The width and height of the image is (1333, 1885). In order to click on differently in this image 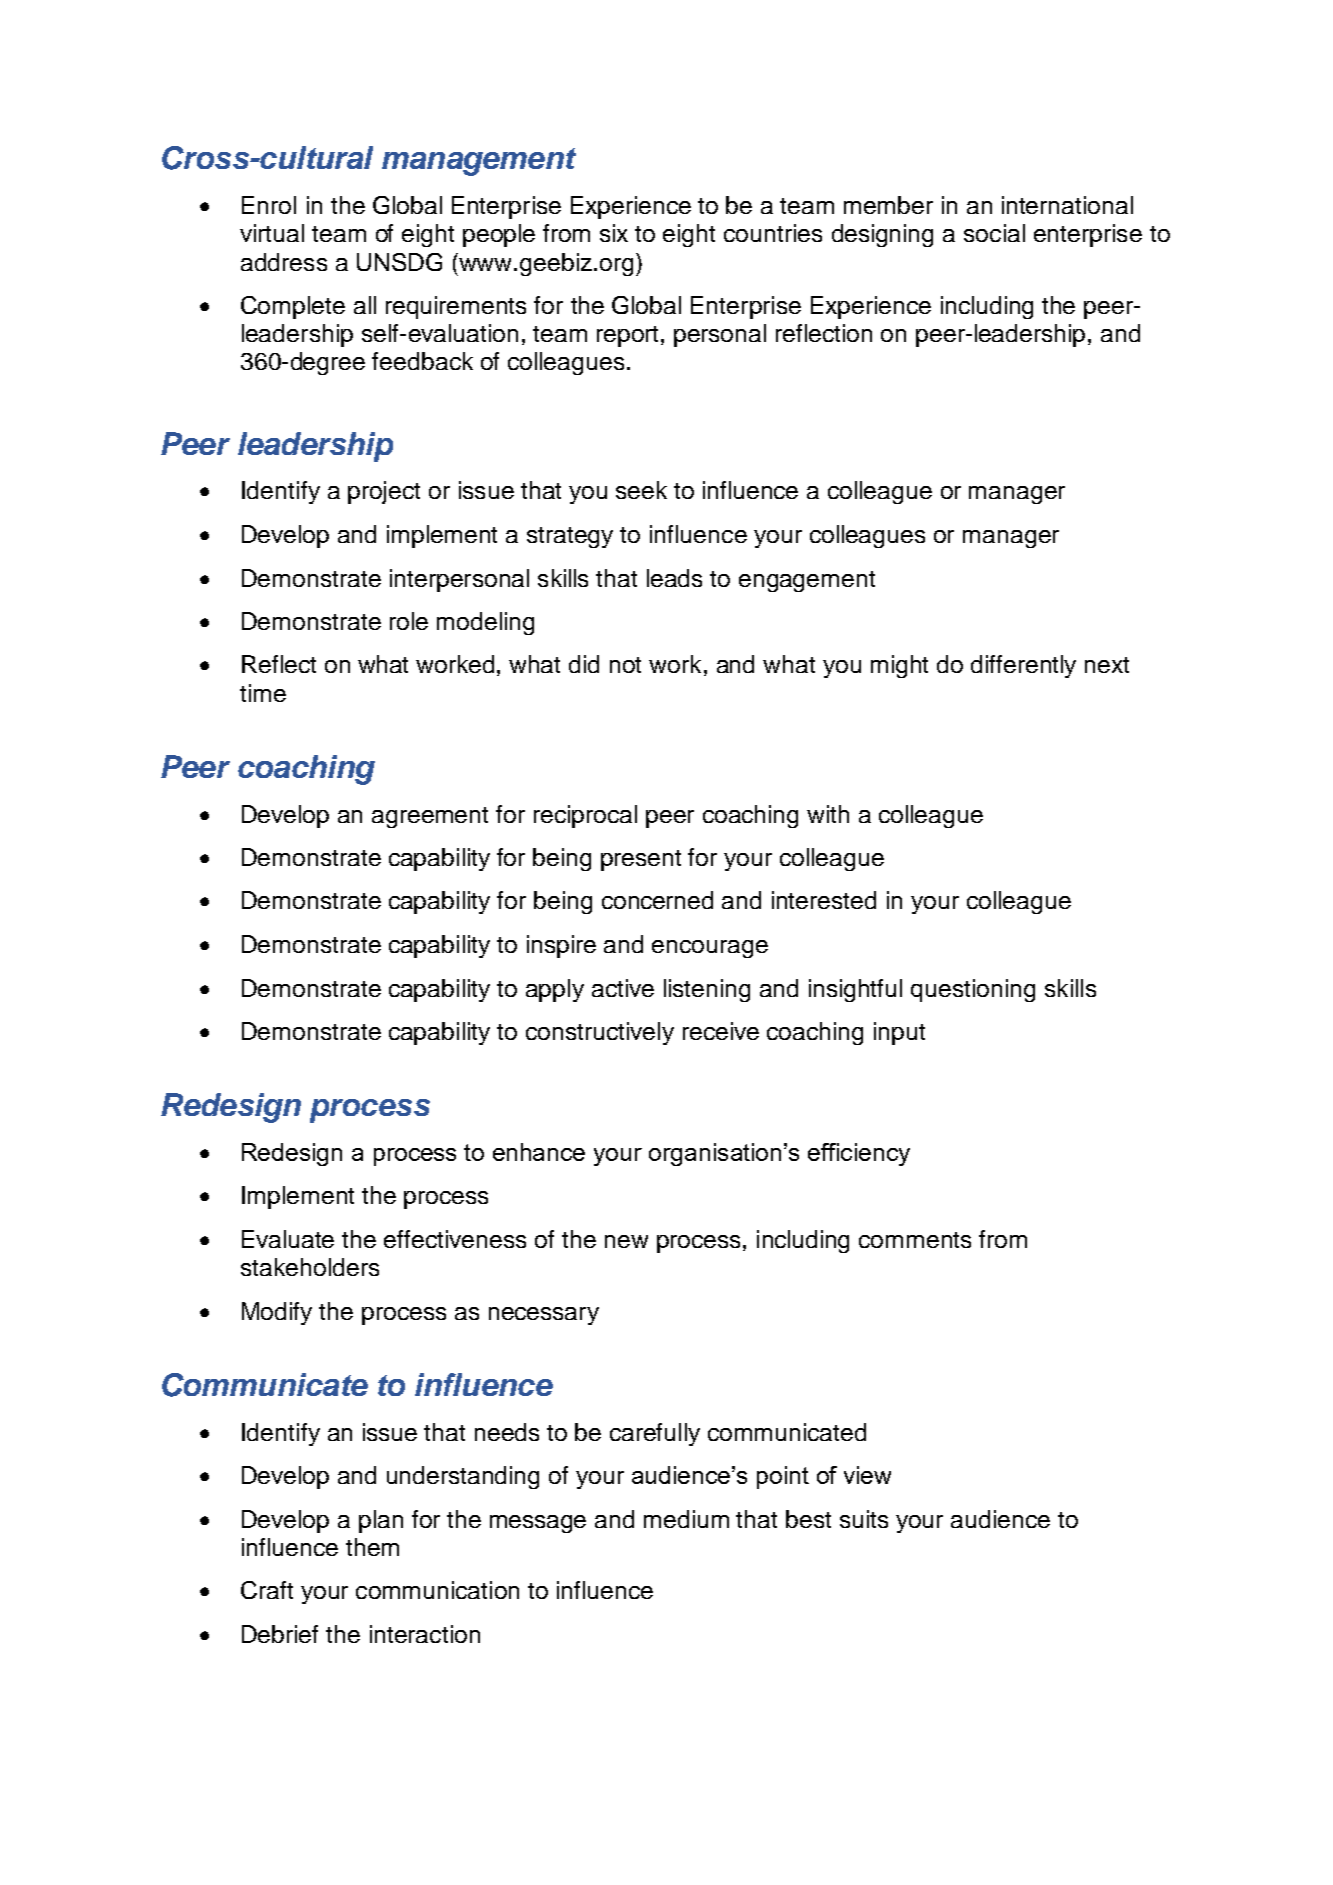, I will do `click(1023, 666)`.
